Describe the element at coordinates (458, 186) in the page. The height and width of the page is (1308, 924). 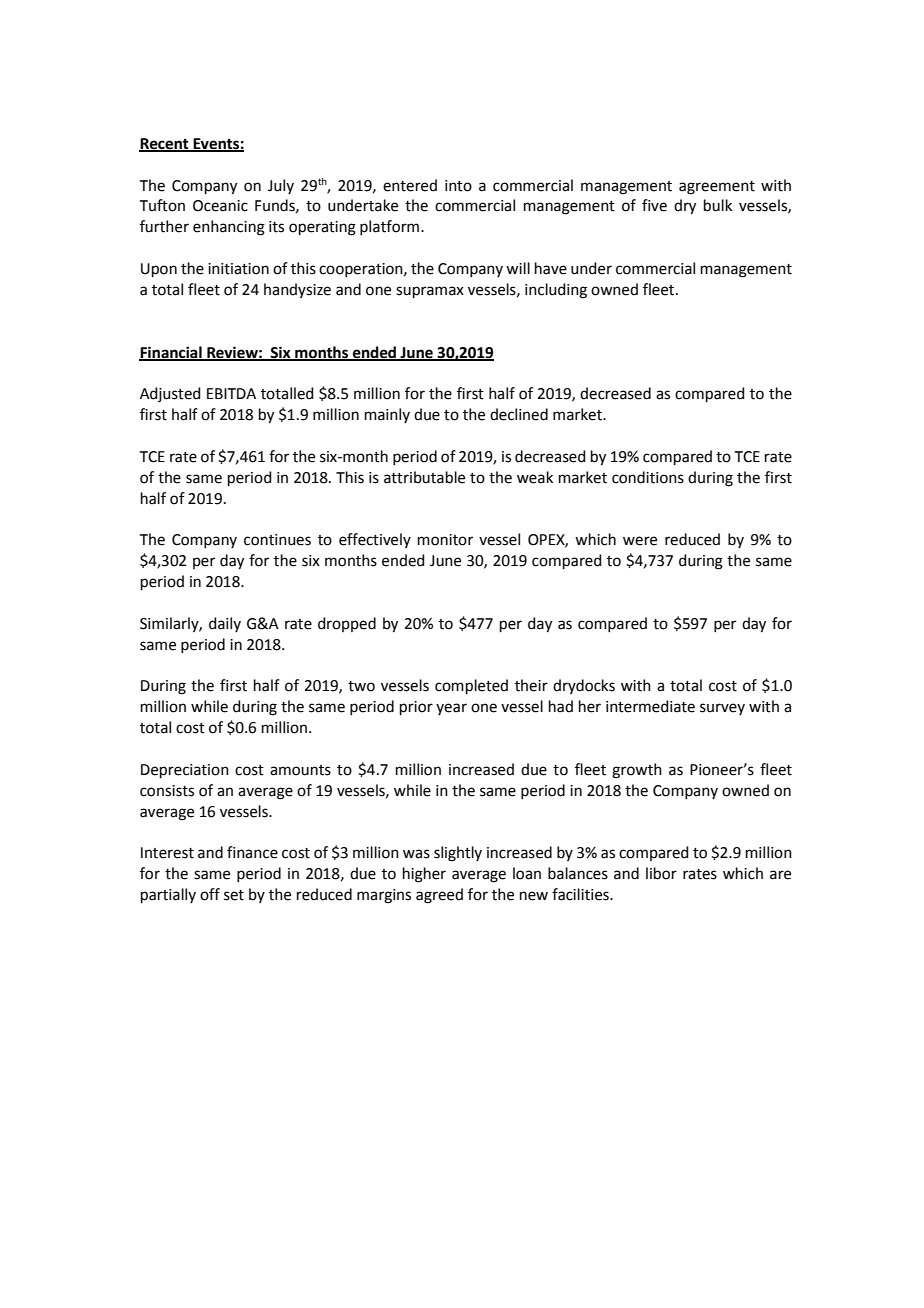
I see `into` at that location.
